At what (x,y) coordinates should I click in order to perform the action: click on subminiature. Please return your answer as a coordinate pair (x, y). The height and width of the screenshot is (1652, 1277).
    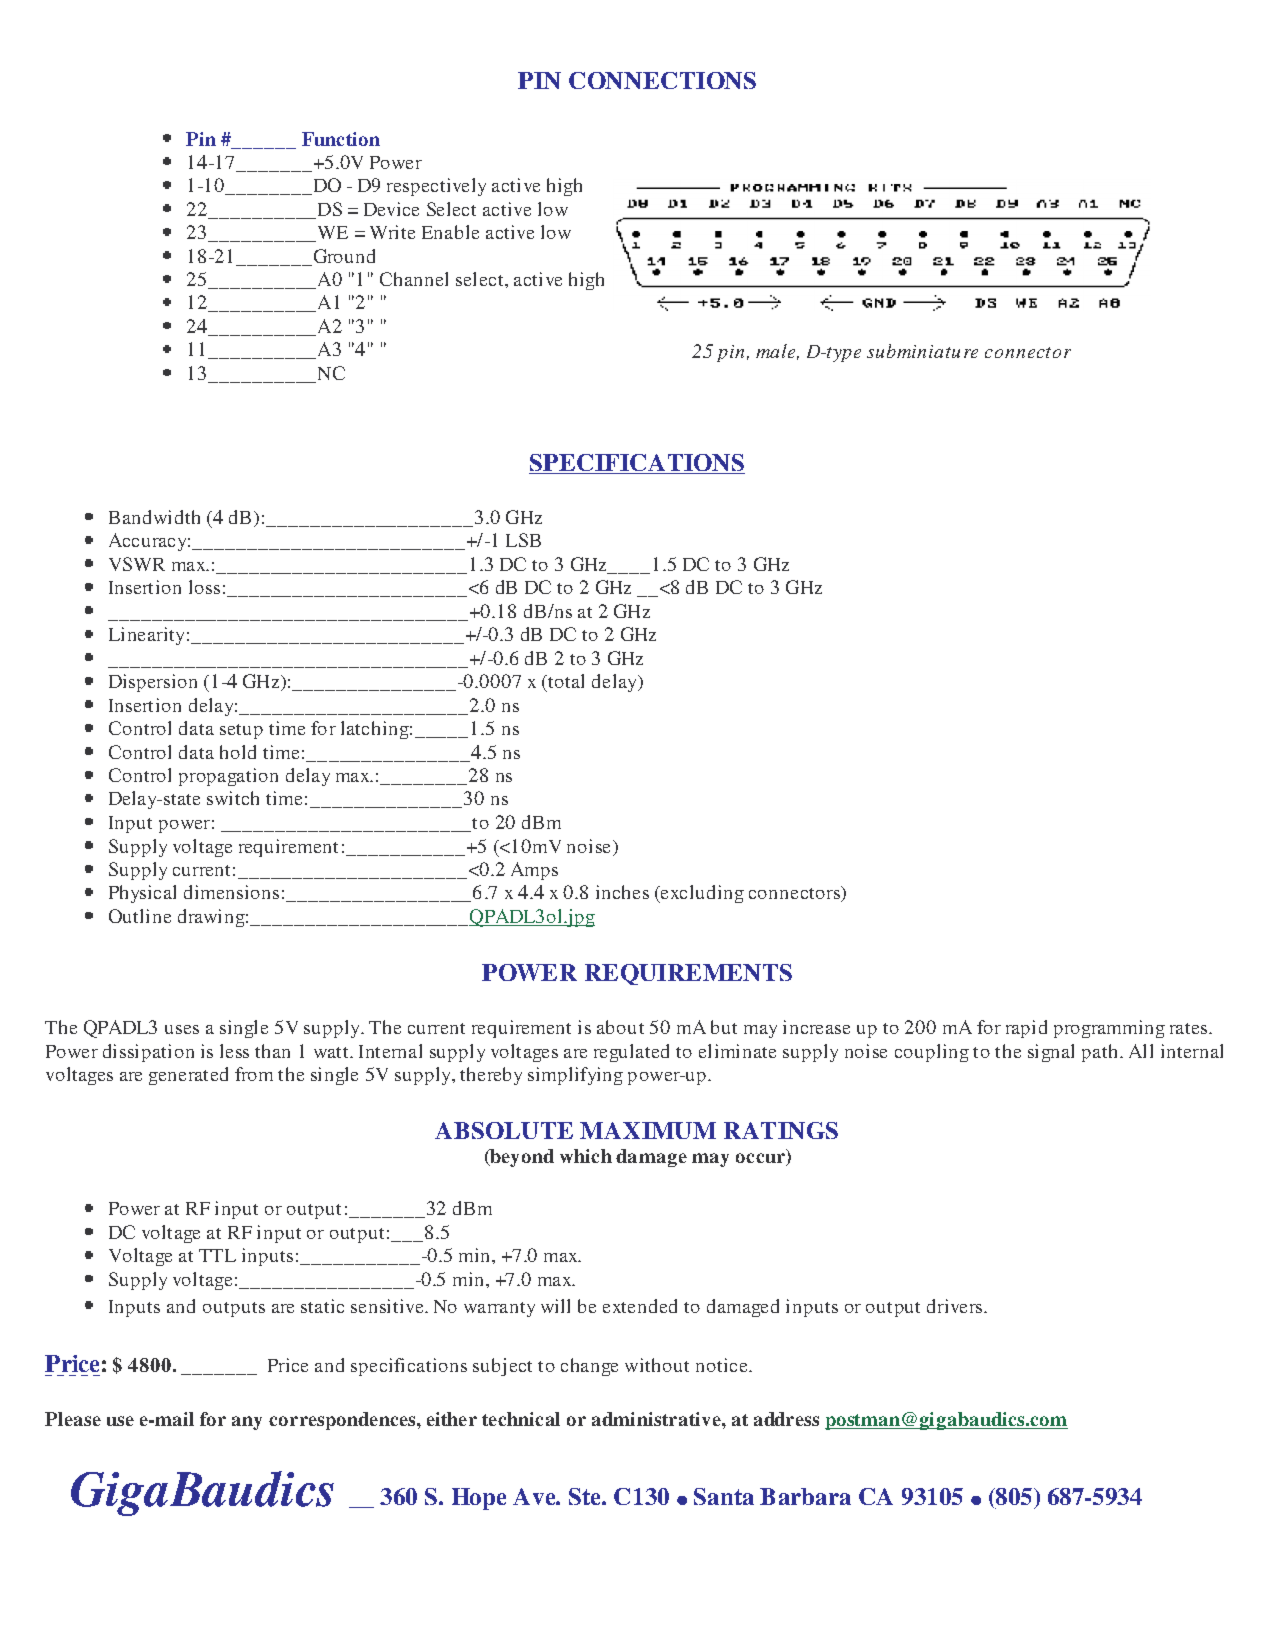
    Looking at the image, I should click on (922, 351).
